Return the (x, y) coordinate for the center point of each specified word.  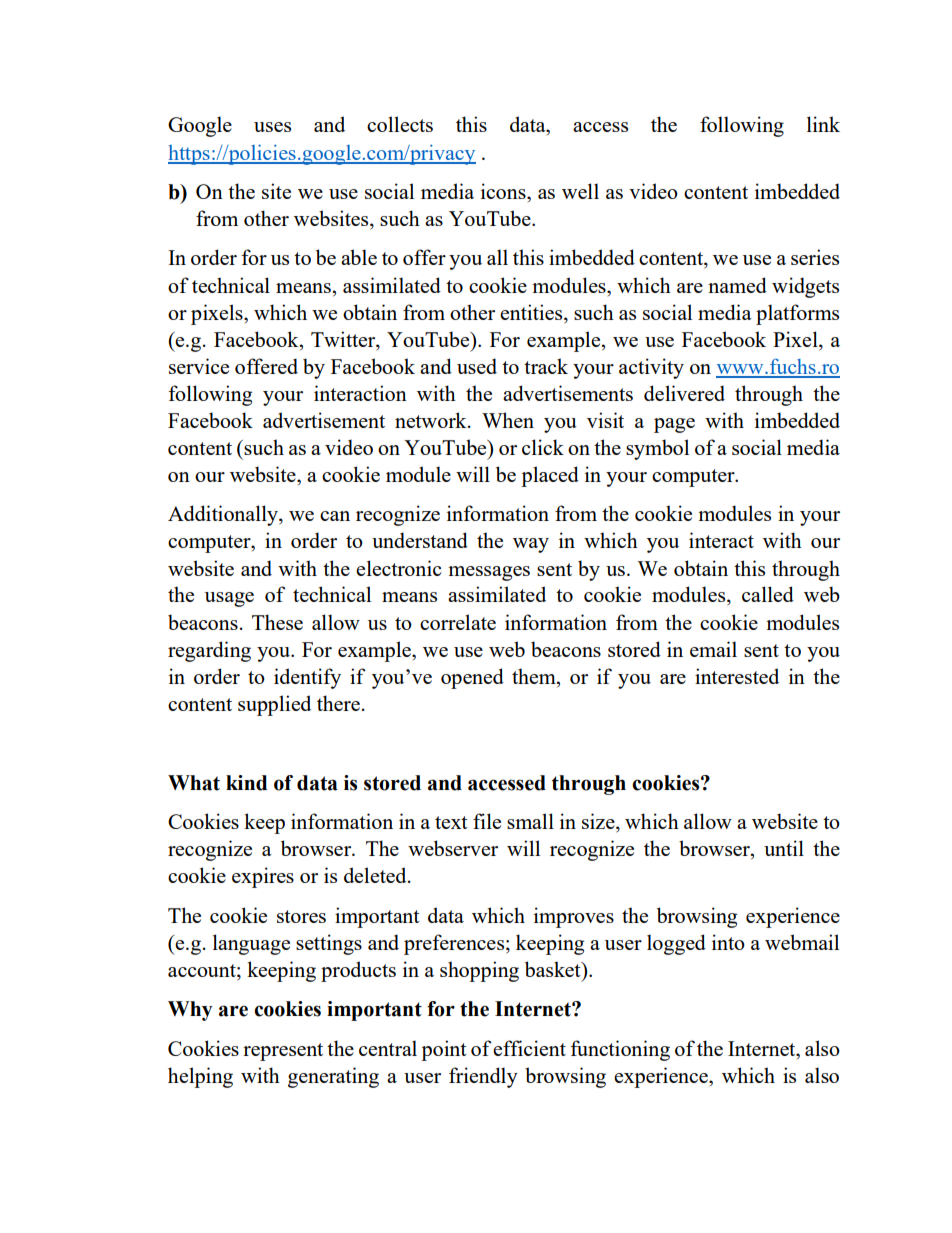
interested (737, 676)
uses (272, 127)
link (823, 124)
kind (246, 783)
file (487, 821)
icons (504, 191)
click (543, 447)
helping (200, 1077)
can (335, 516)
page (674, 425)
